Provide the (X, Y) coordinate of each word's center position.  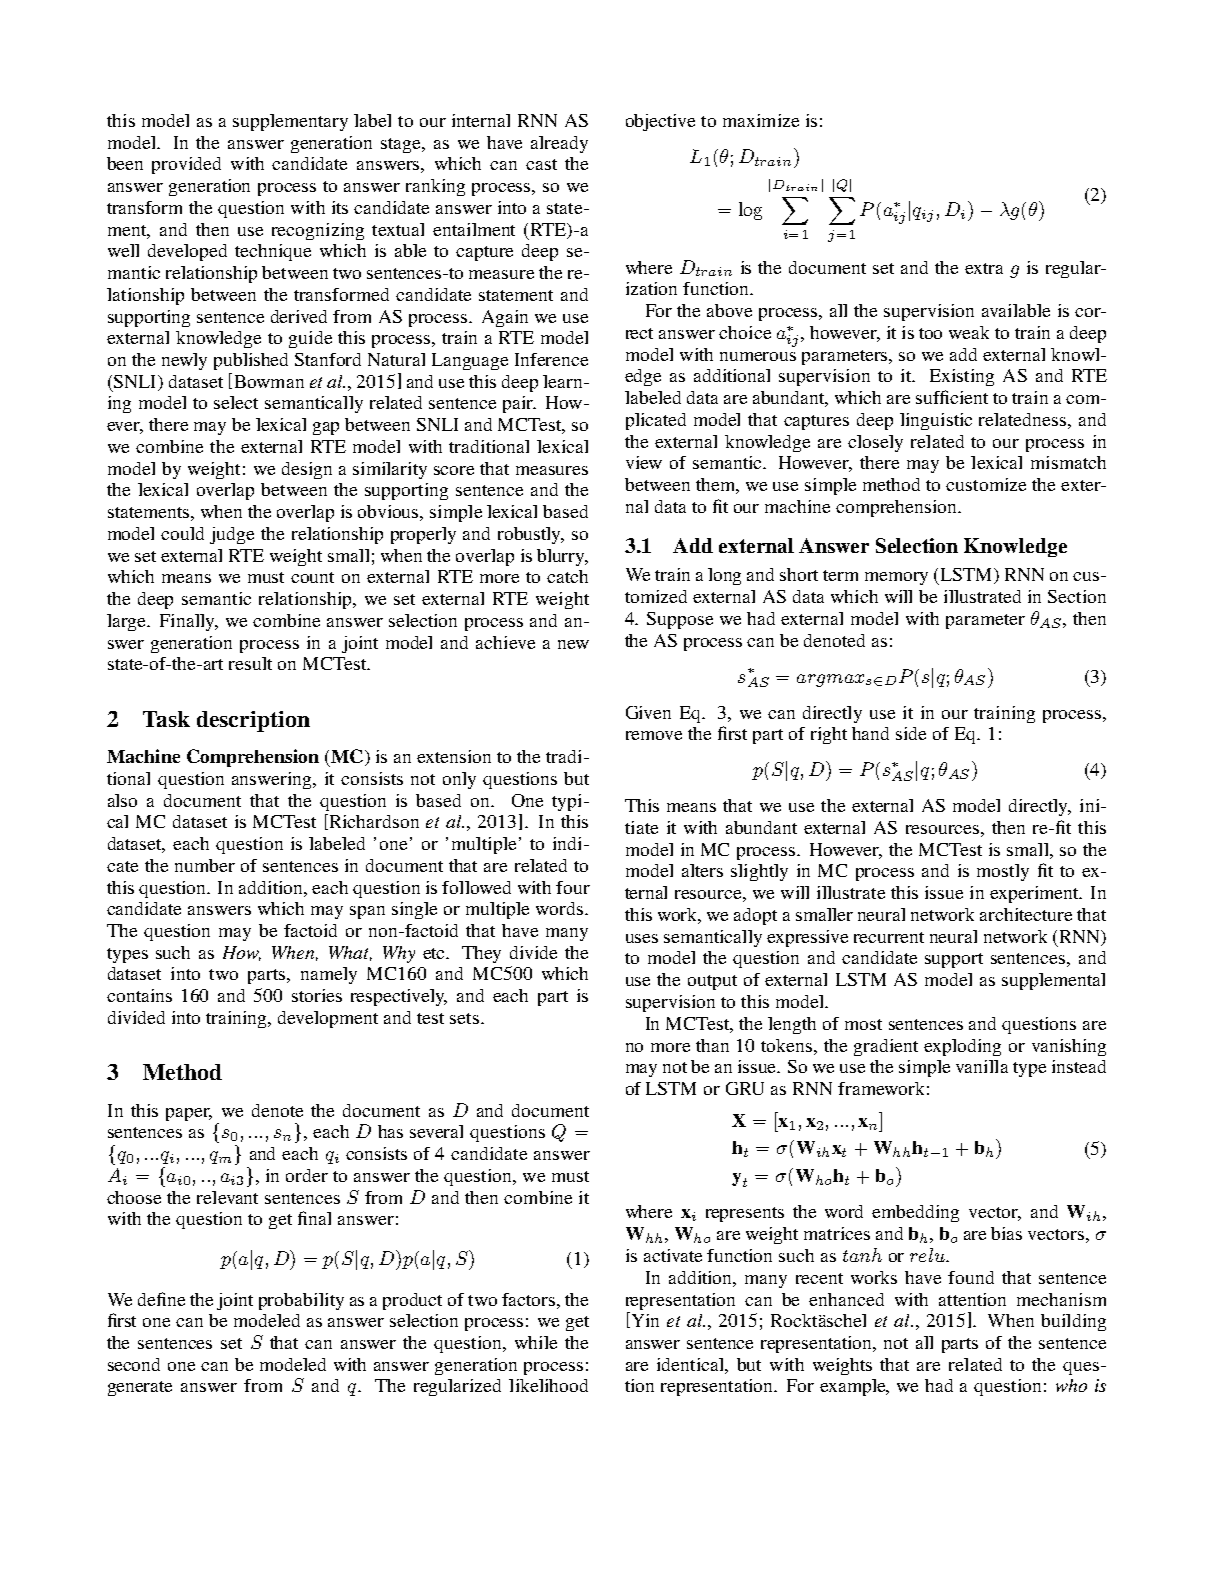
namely (329, 975)
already (559, 144)
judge (232, 535)
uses (642, 938)
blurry (562, 557)
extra (984, 268)
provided (186, 165)
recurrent (889, 937)
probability (301, 1301)
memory (896, 578)
